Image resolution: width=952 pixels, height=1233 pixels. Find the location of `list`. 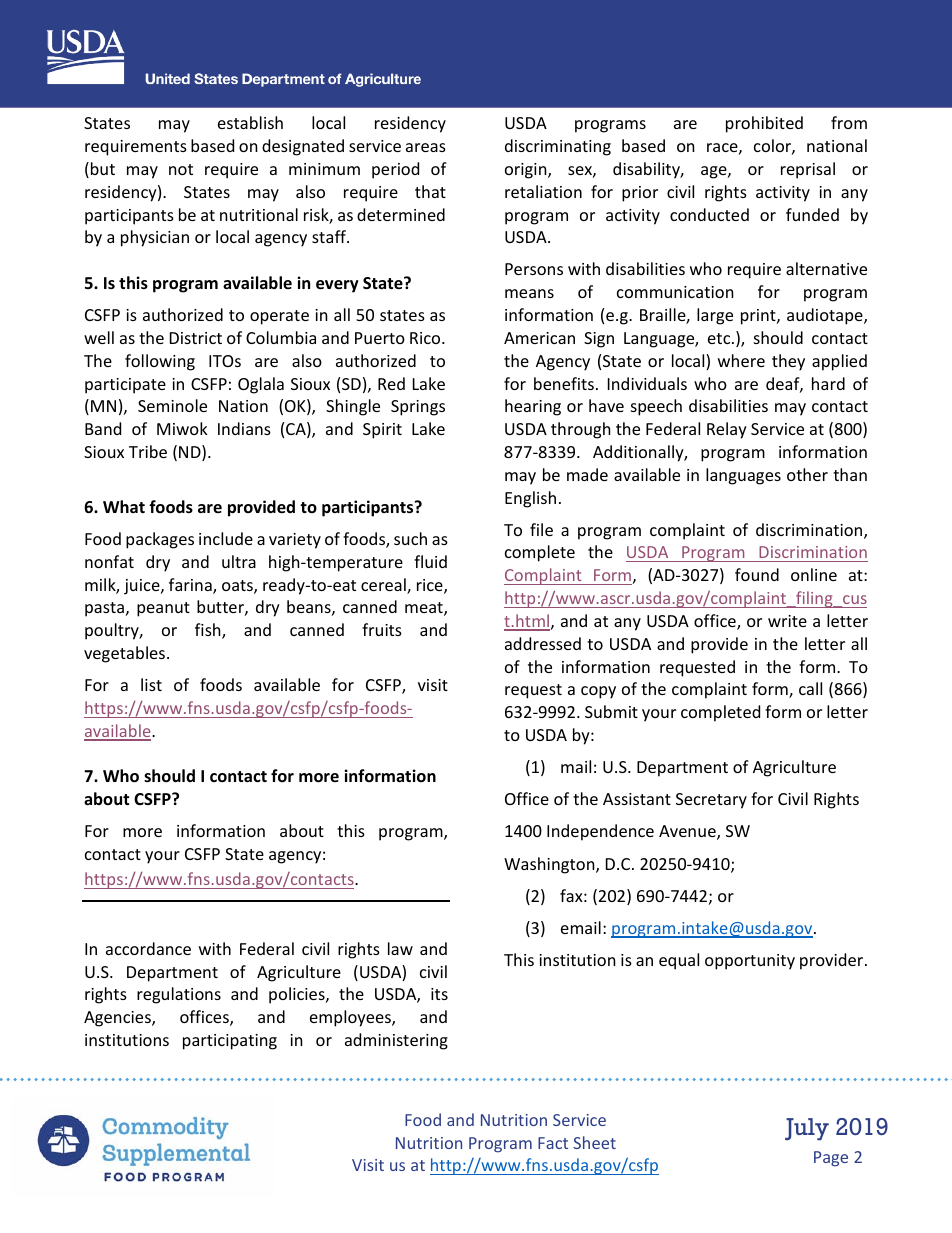

list is located at coordinates (151, 684).
